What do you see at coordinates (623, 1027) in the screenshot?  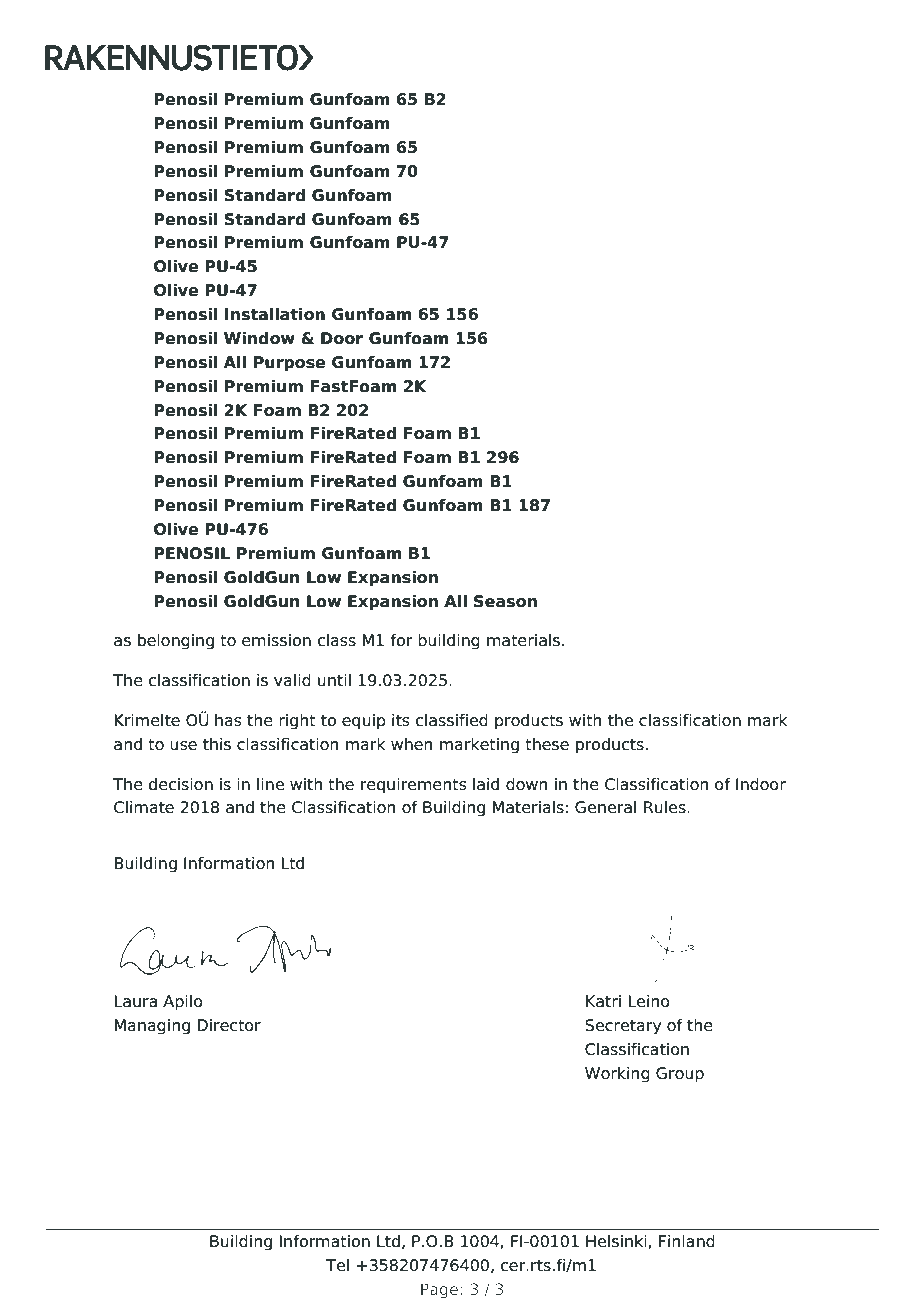 I see `Secretary` at bounding box center [623, 1027].
